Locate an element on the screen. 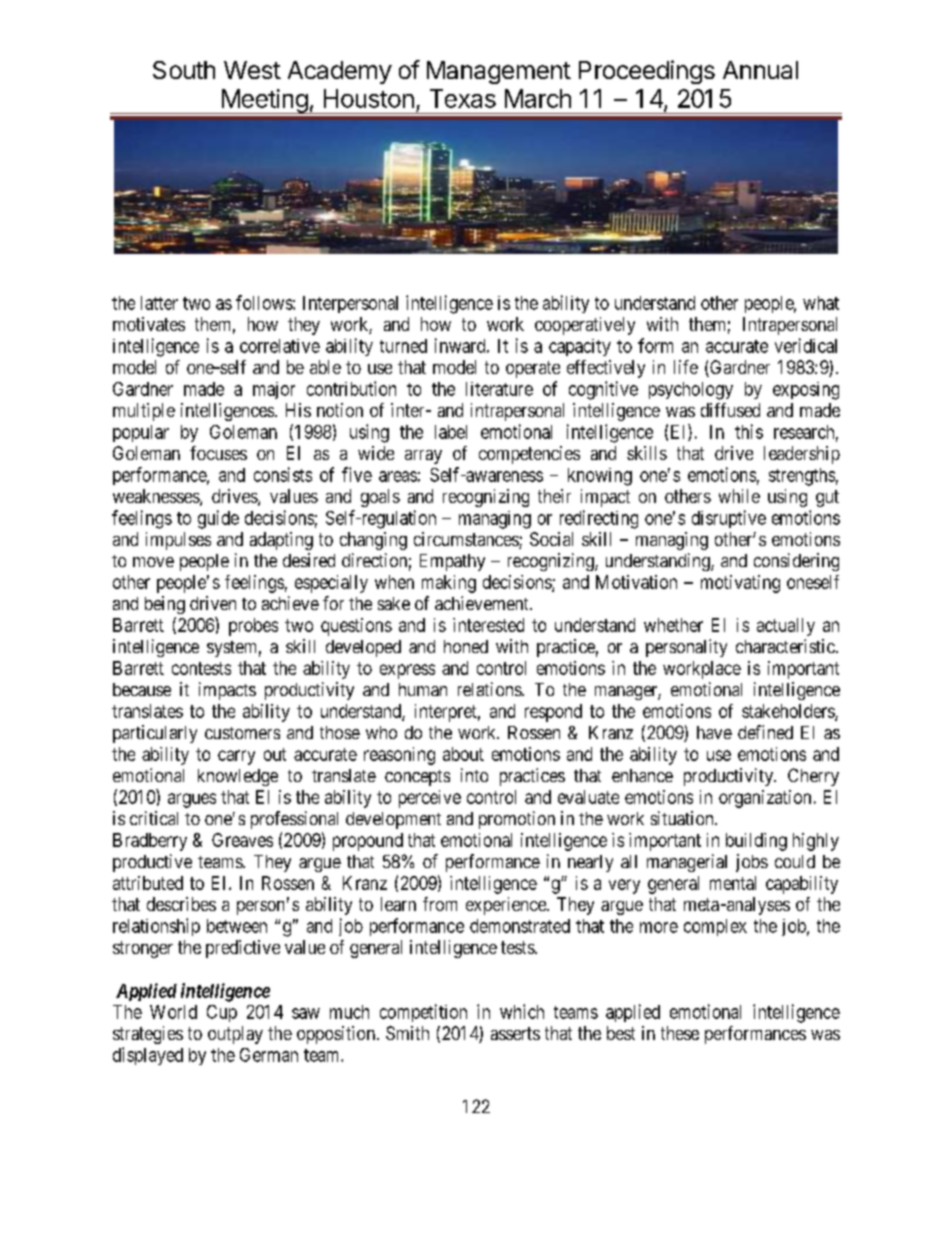  Texas is located at coordinates (463, 98).
